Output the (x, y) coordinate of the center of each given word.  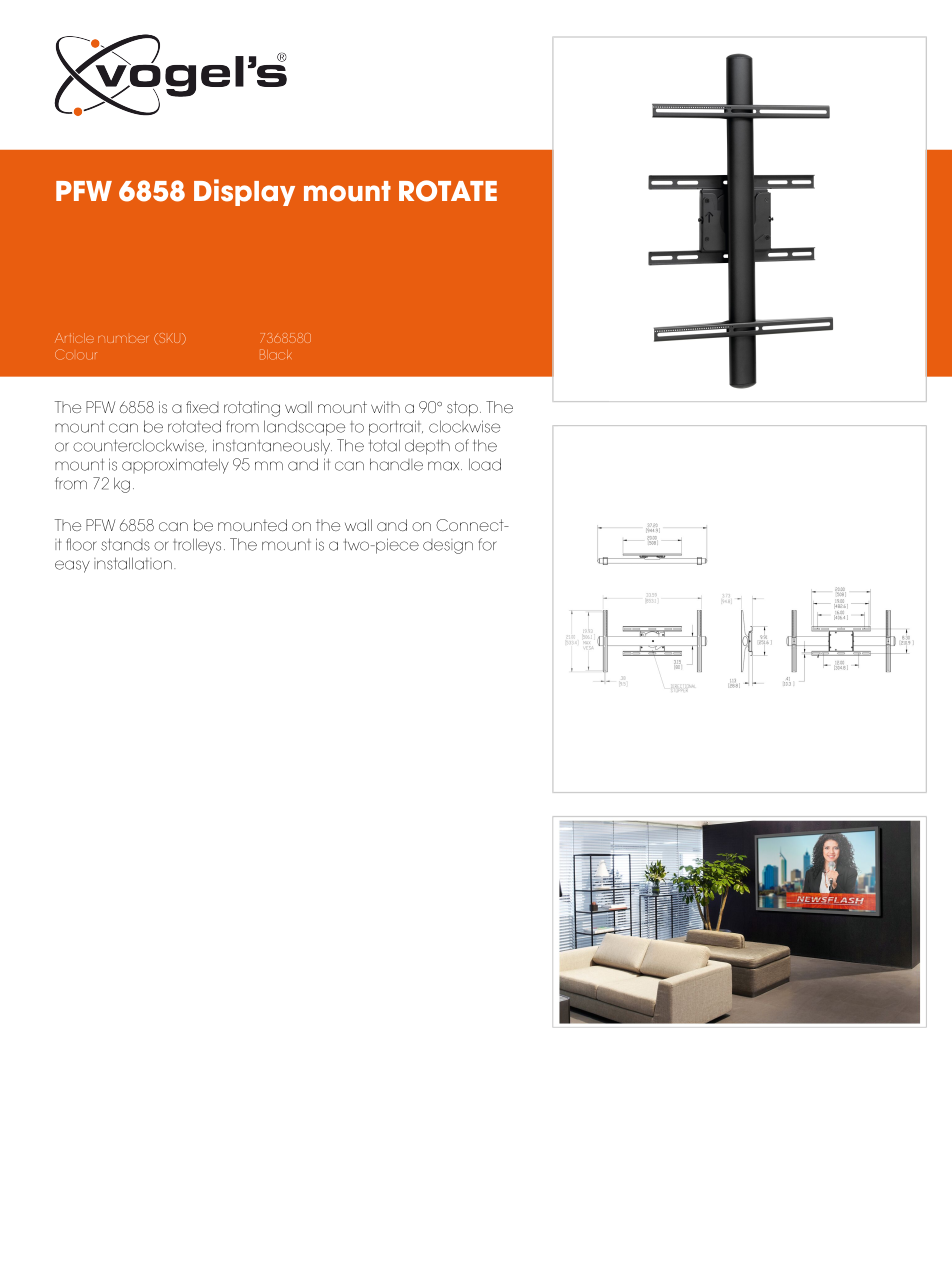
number (123, 339)
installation (133, 563)
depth (427, 447)
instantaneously (272, 447)
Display (244, 192)
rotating (252, 409)
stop (462, 408)
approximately (175, 466)
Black (276, 354)
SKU (170, 338)
